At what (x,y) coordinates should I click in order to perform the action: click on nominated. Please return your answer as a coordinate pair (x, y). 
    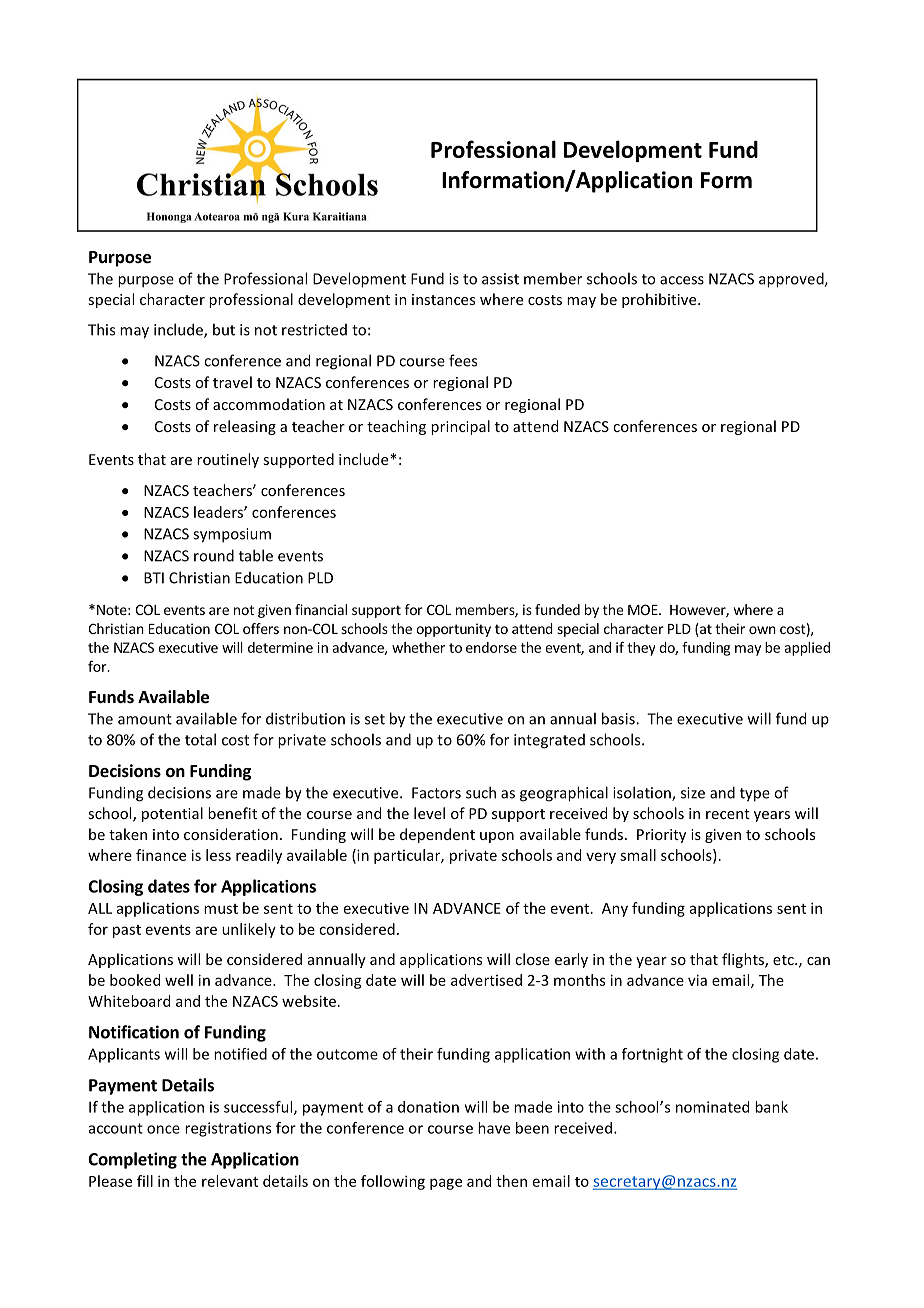
    Looking at the image, I should click on (712, 1107).
